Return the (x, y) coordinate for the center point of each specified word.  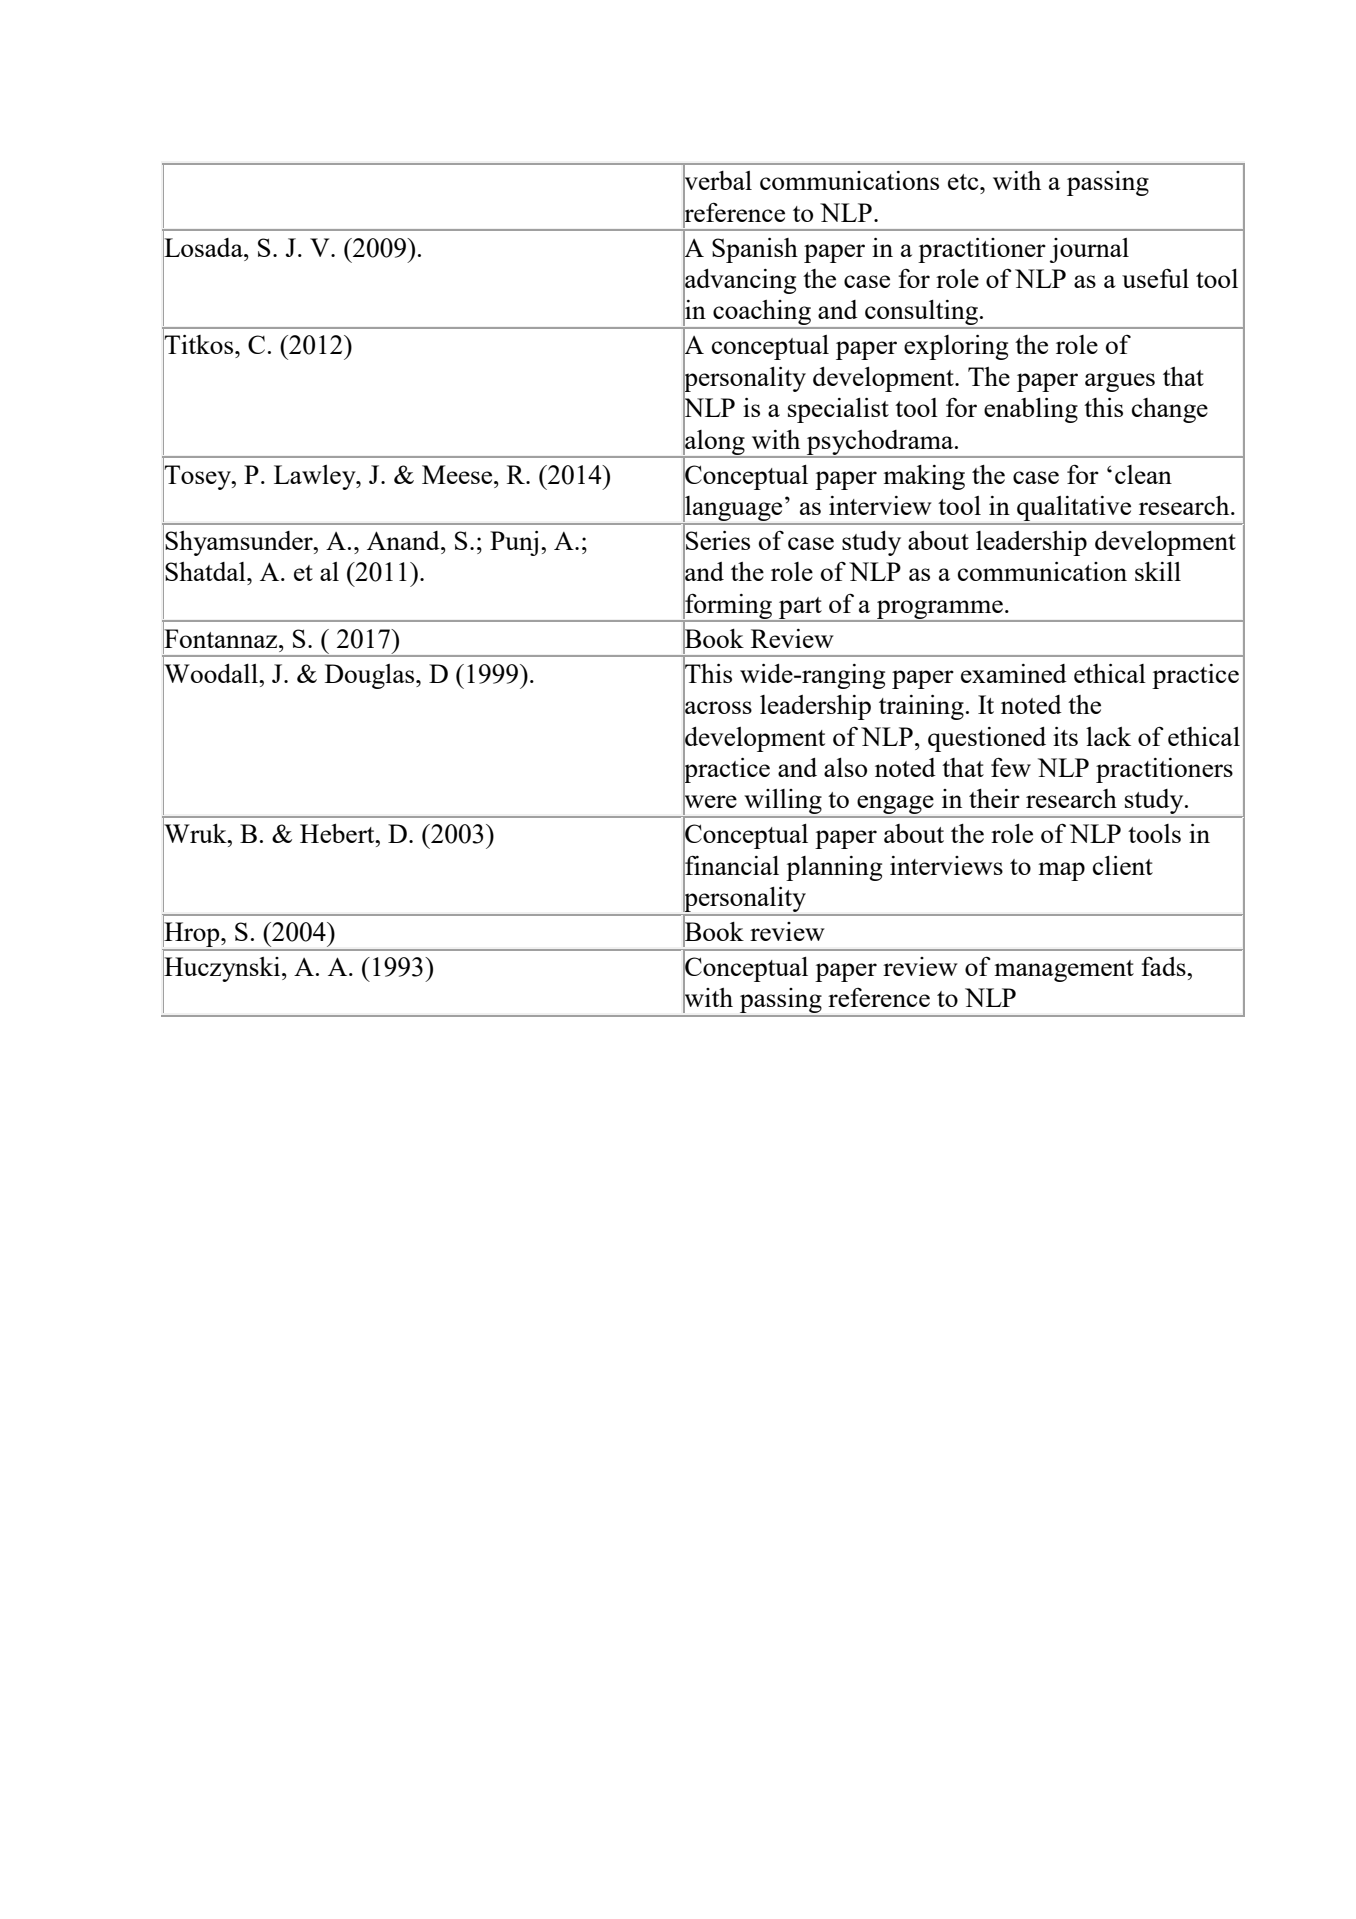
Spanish (755, 250)
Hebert (338, 833)
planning (834, 868)
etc (964, 182)
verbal (717, 181)
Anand (404, 540)
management (1064, 971)
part (800, 609)
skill (1158, 571)
